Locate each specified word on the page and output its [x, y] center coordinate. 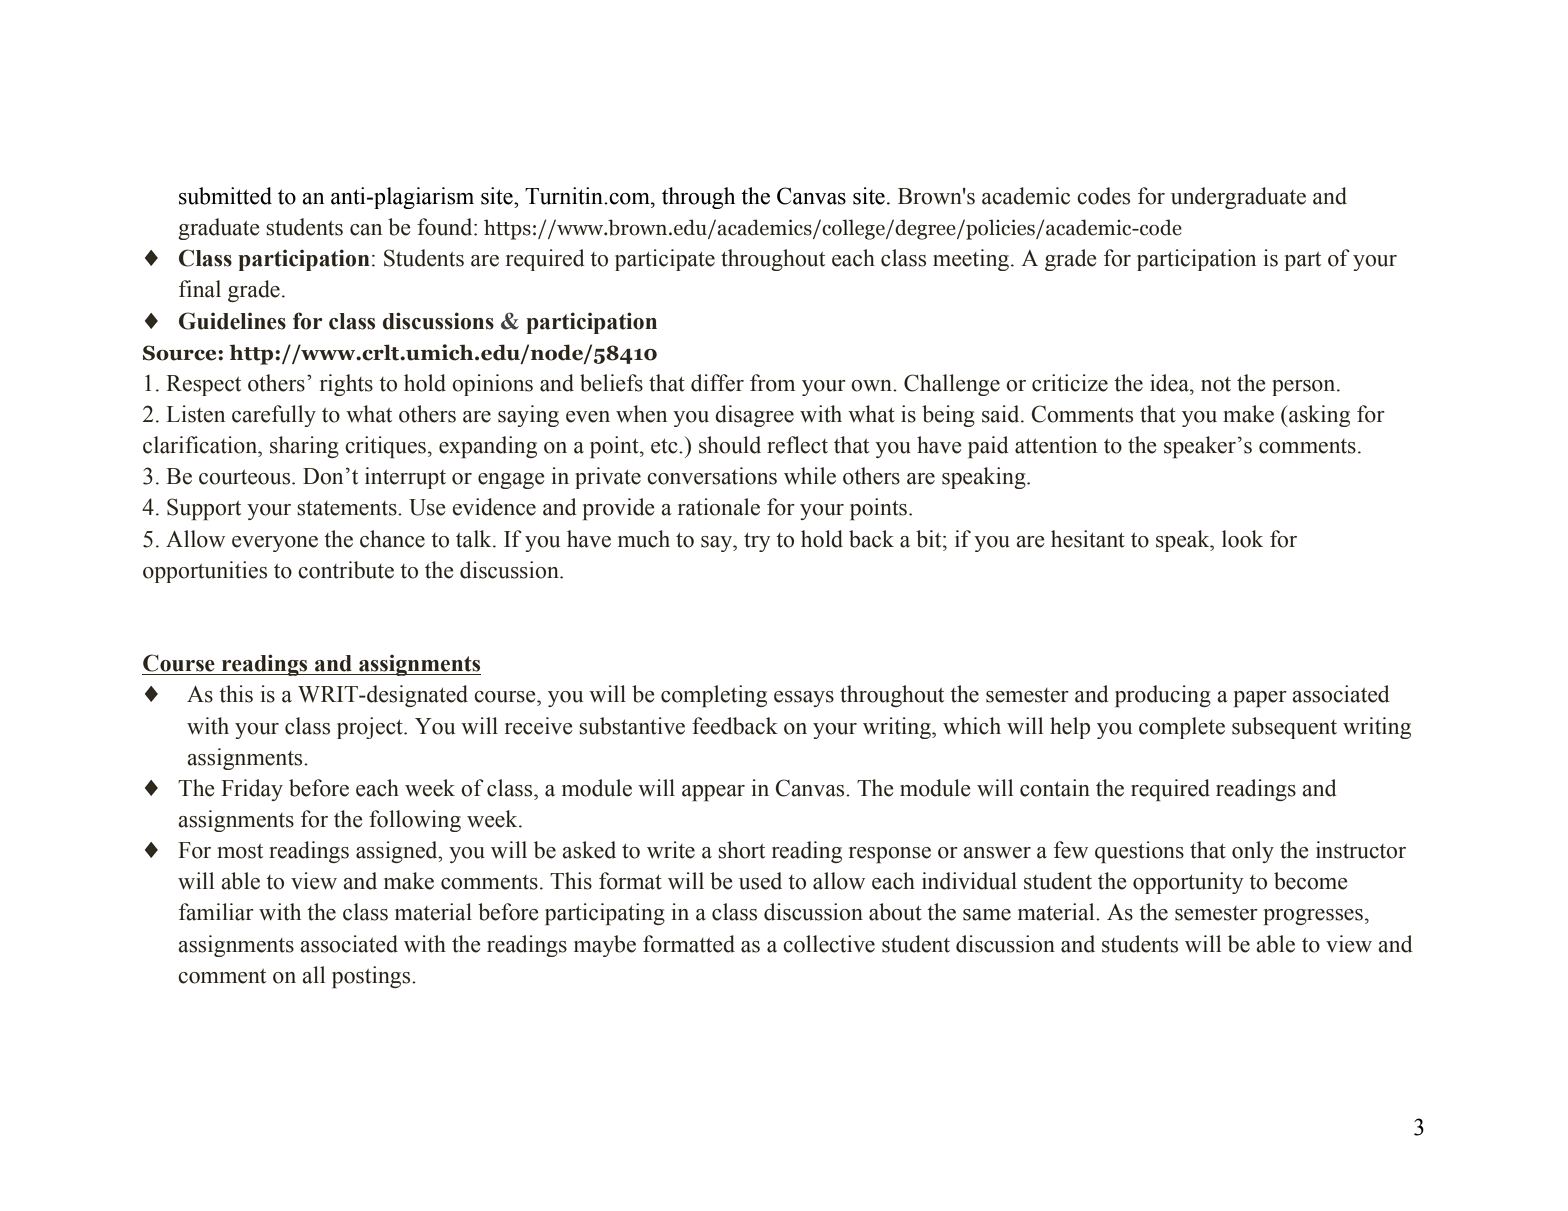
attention [1056, 445]
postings [372, 977]
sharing [304, 447]
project [371, 728]
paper [1260, 699]
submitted [225, 196]
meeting [972, 260]
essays [804, 699]
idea [1170, 383]
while [810, 476]
